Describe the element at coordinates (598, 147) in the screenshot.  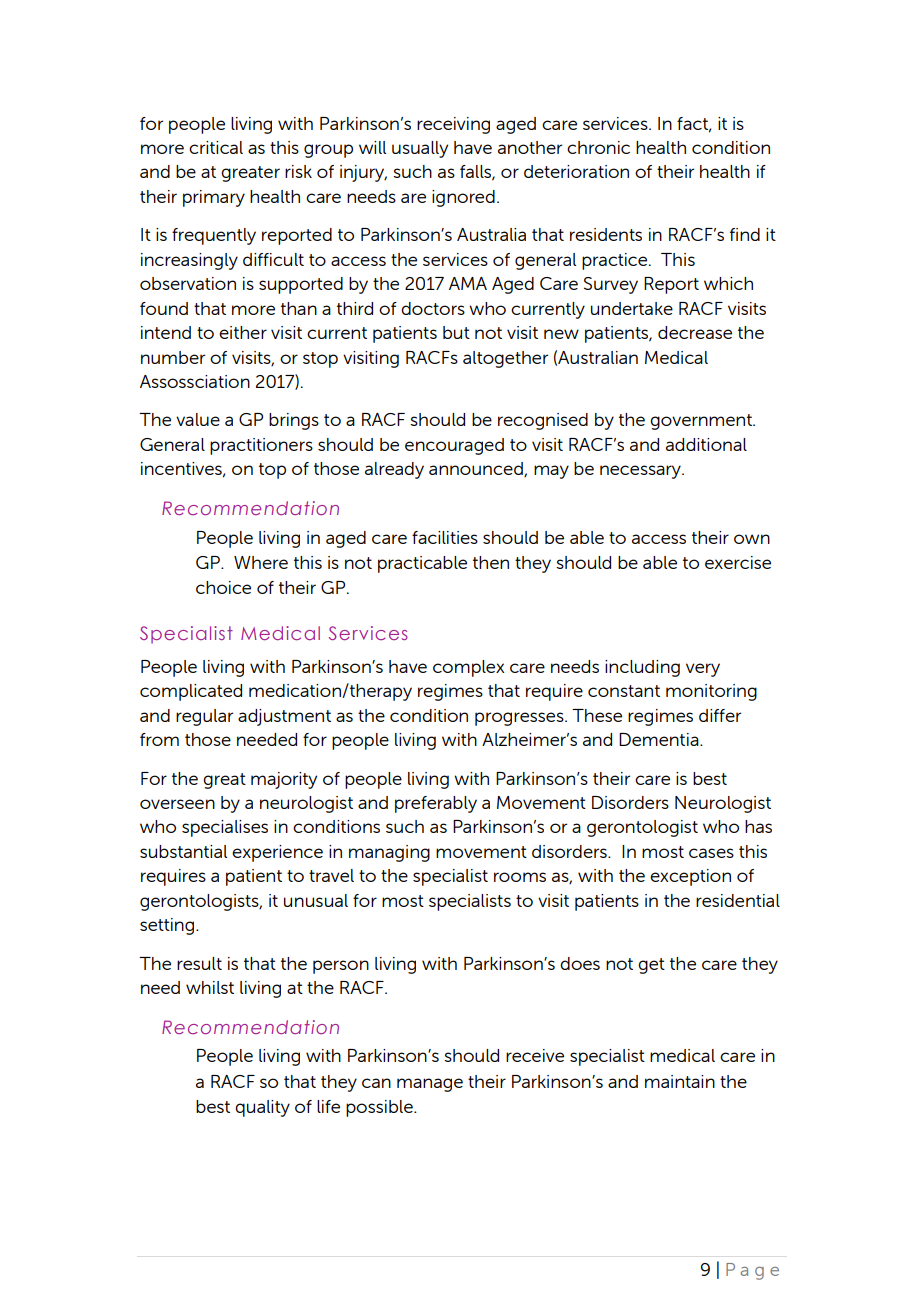
I see `chronic` at that location.
